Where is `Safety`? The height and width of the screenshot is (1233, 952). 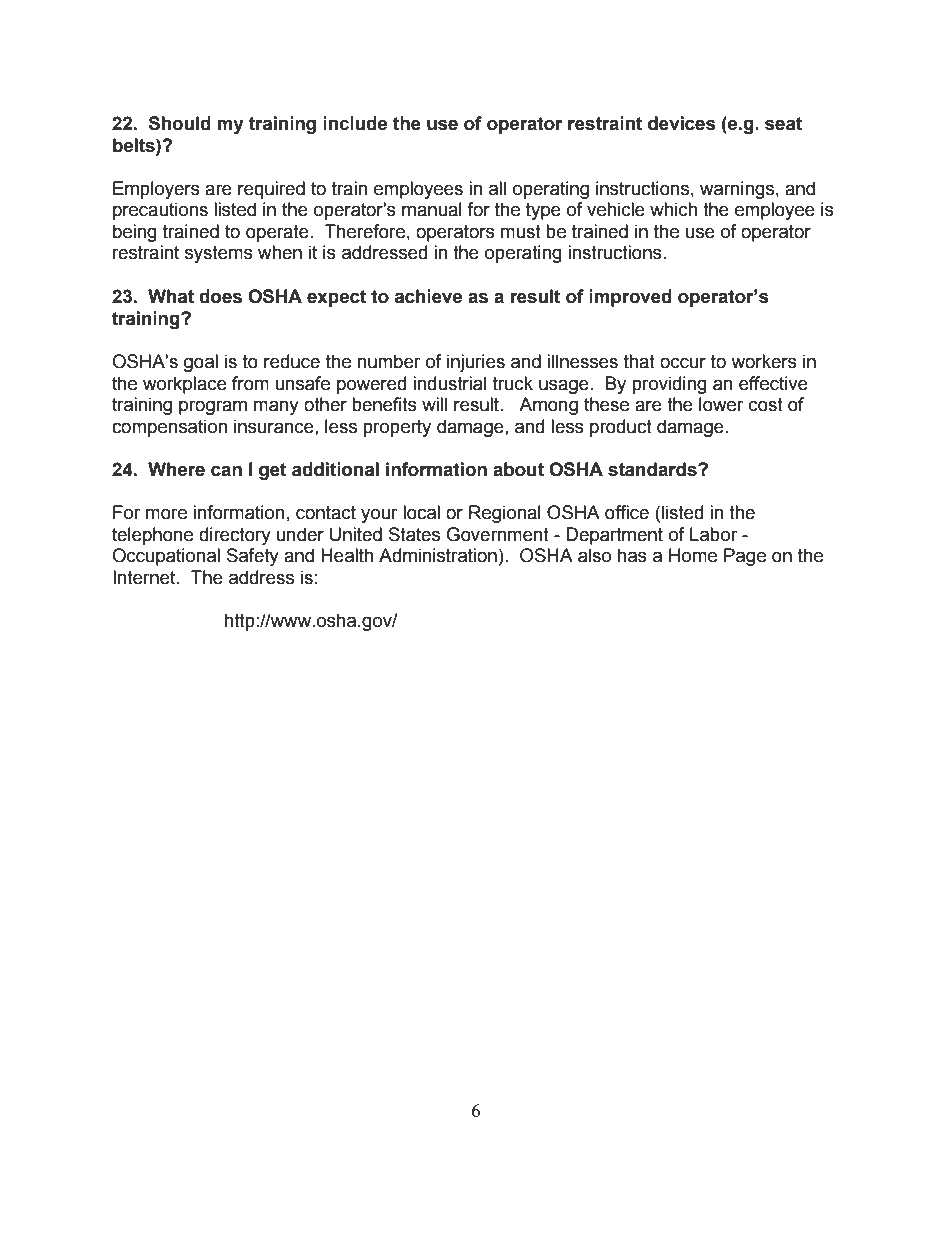
Safety is located at coordinates (253, 557).
